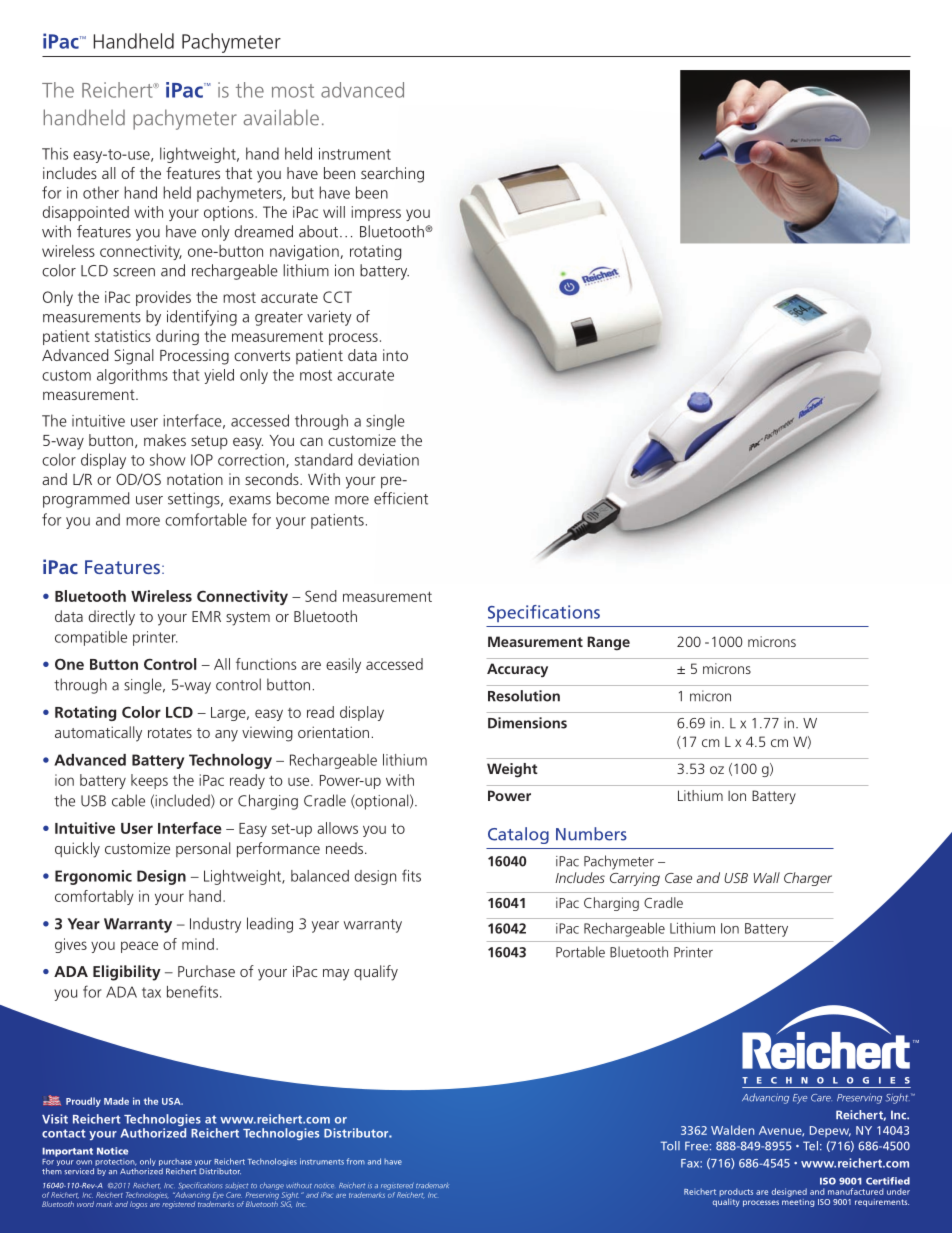 The width and height of the page is (952, 1233). I want to click on logos, so click(138, 1205).
